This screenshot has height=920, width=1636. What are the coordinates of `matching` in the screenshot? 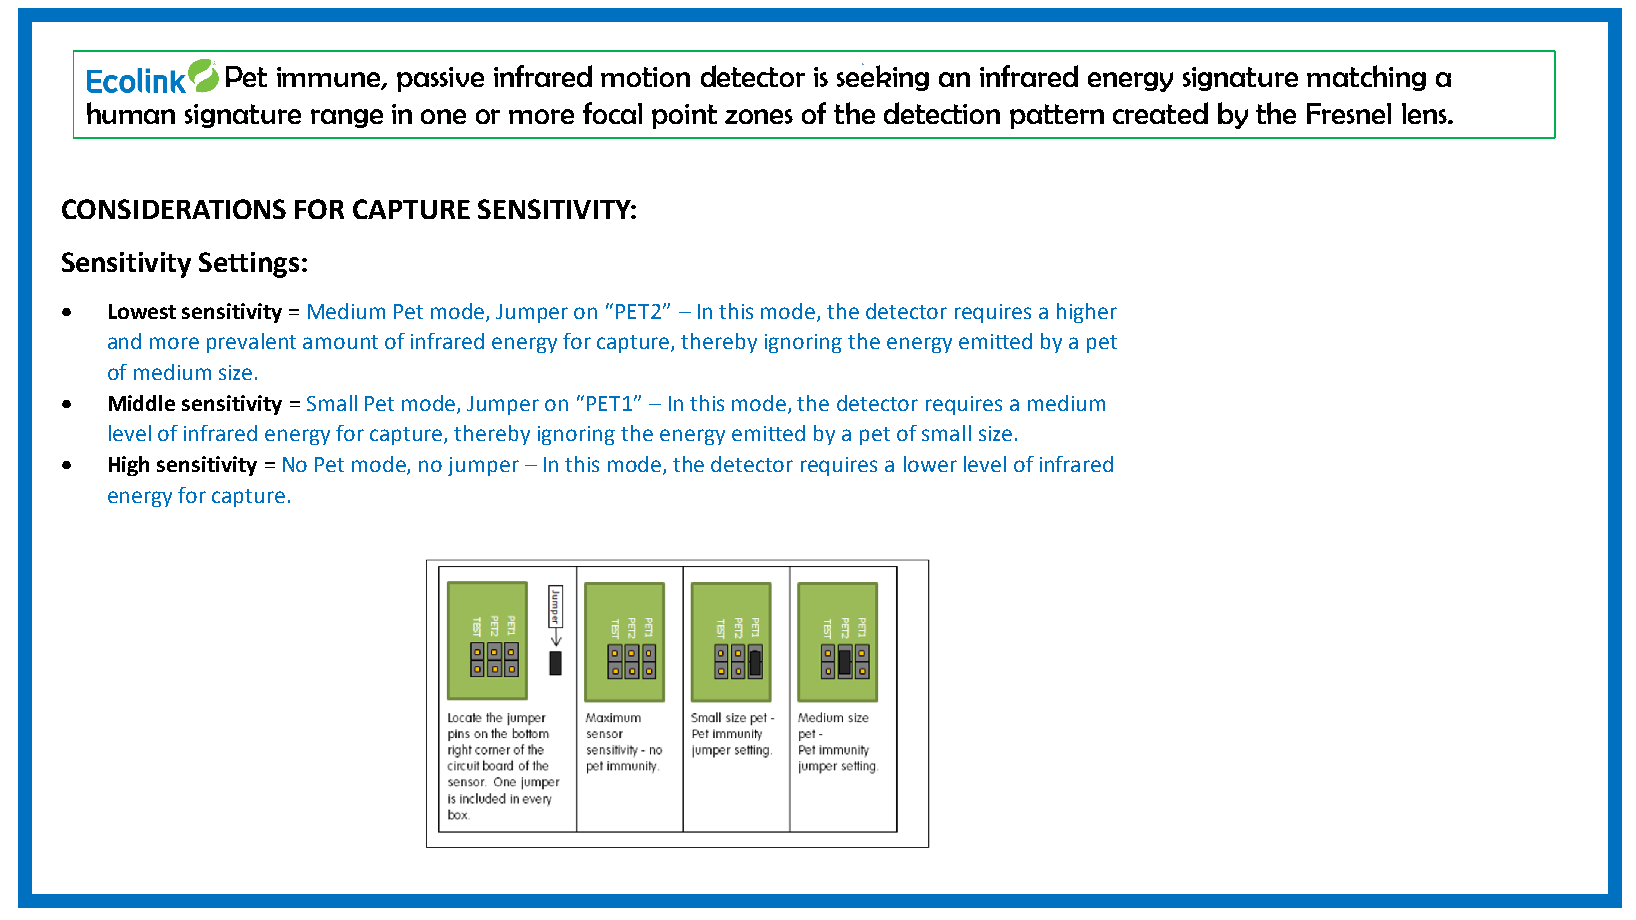 It's located at (1366, 78).
